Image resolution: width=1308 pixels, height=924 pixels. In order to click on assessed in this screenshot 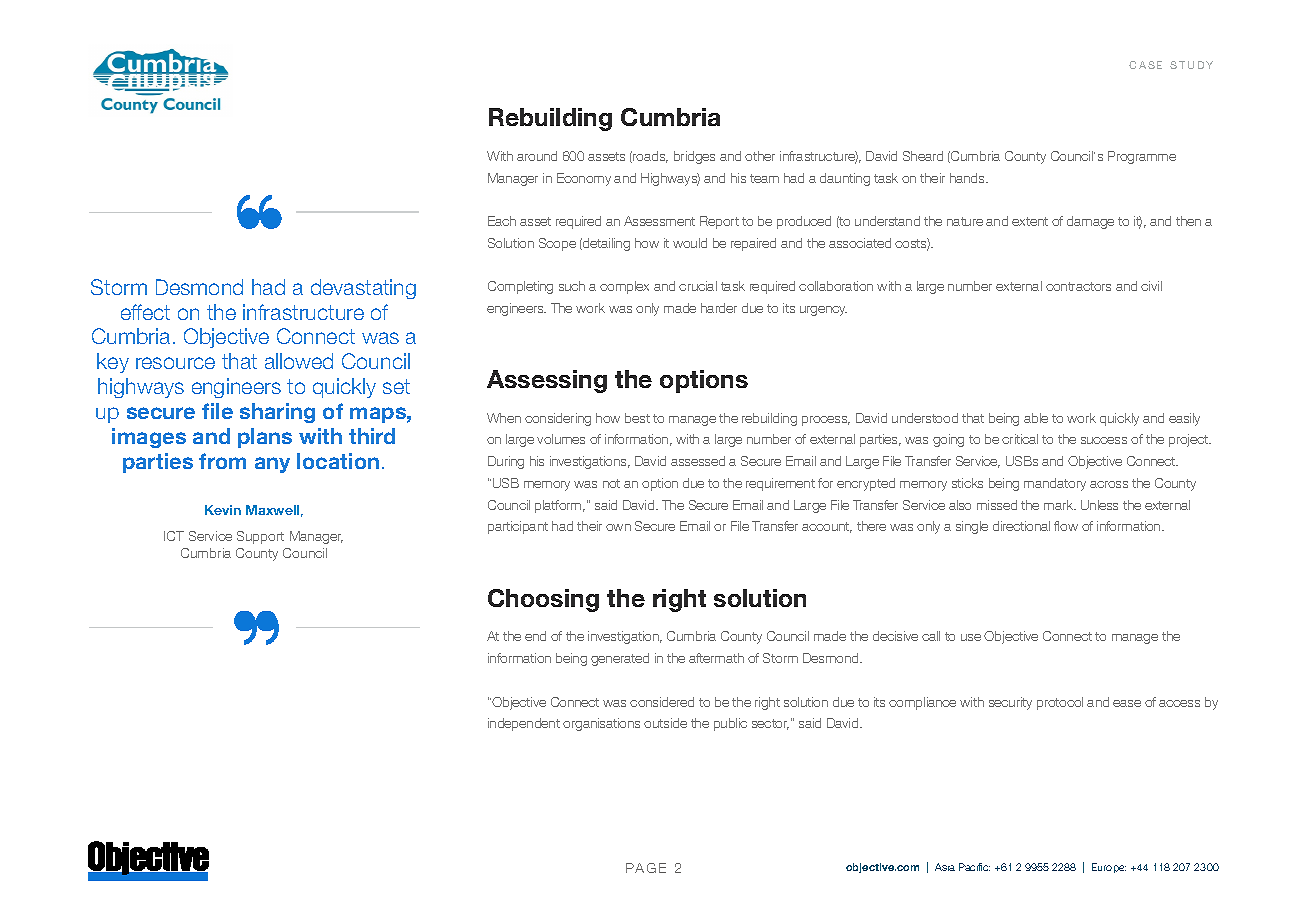, I will do `click(698, 461)`.
